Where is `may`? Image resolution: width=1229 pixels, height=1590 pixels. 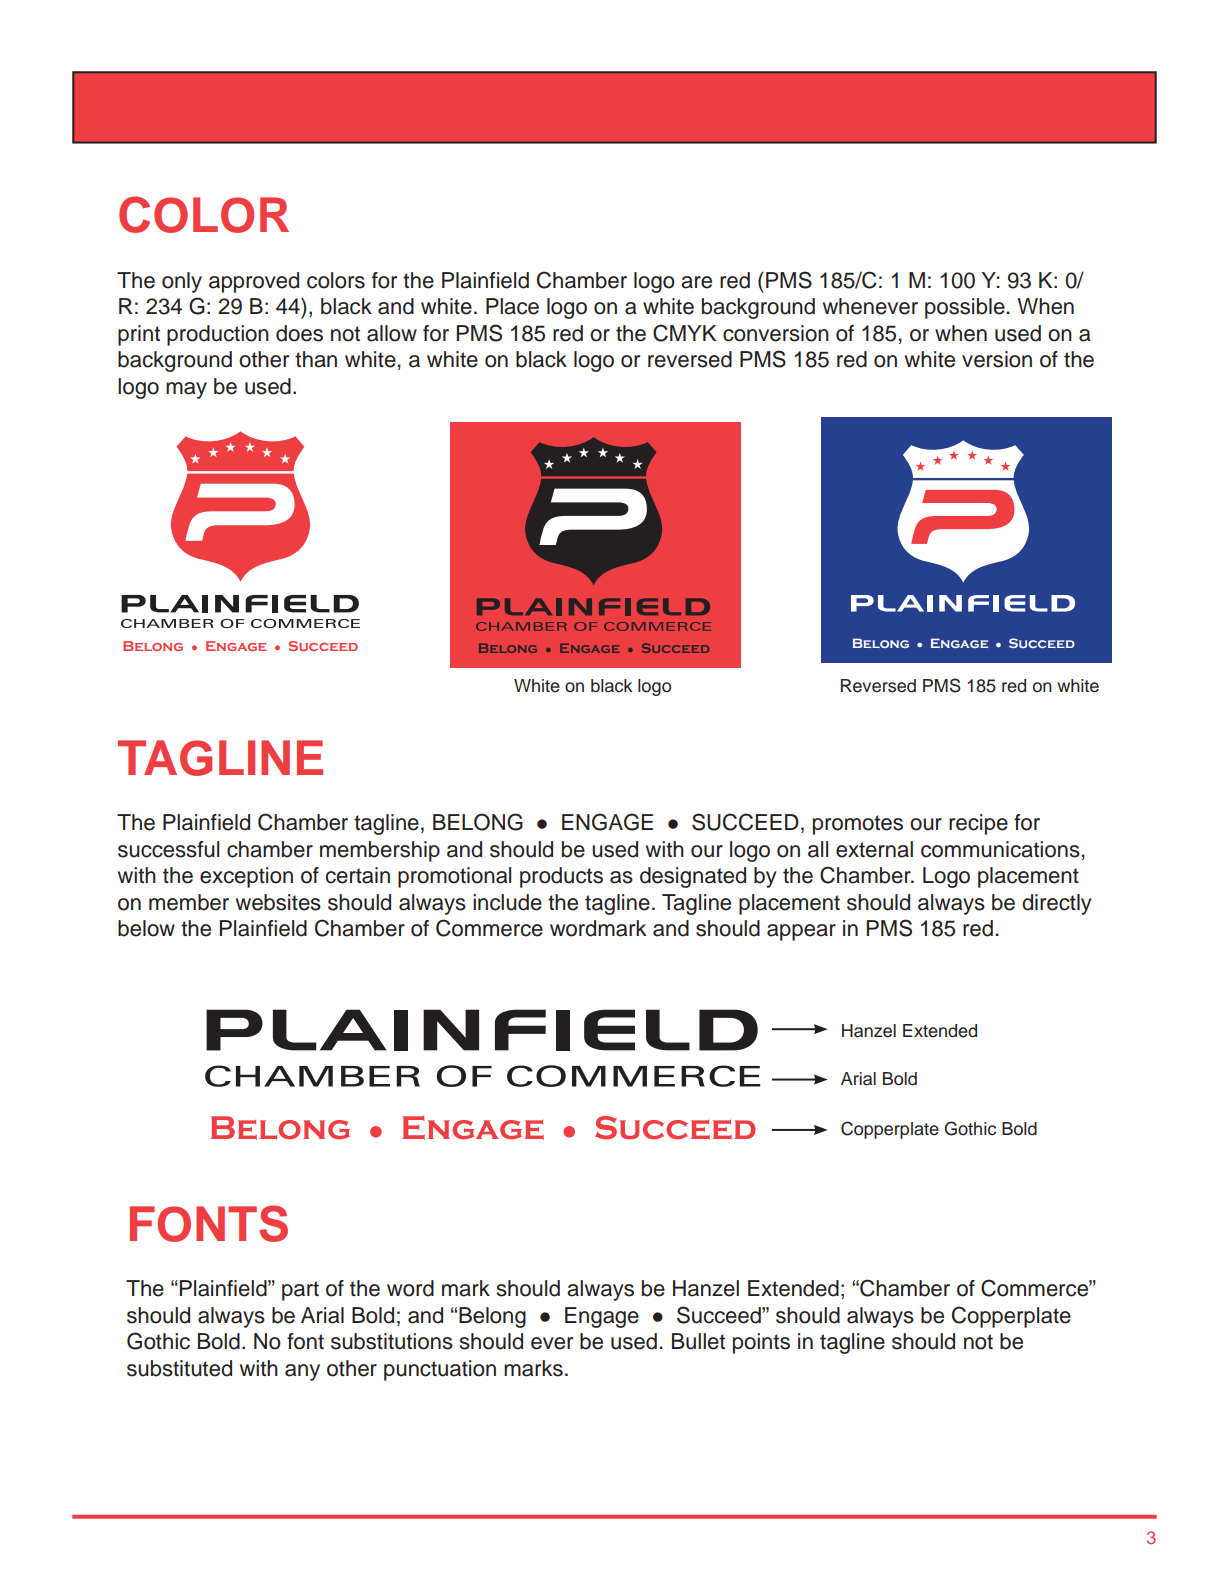 may is located at coordinates (186, 390).
